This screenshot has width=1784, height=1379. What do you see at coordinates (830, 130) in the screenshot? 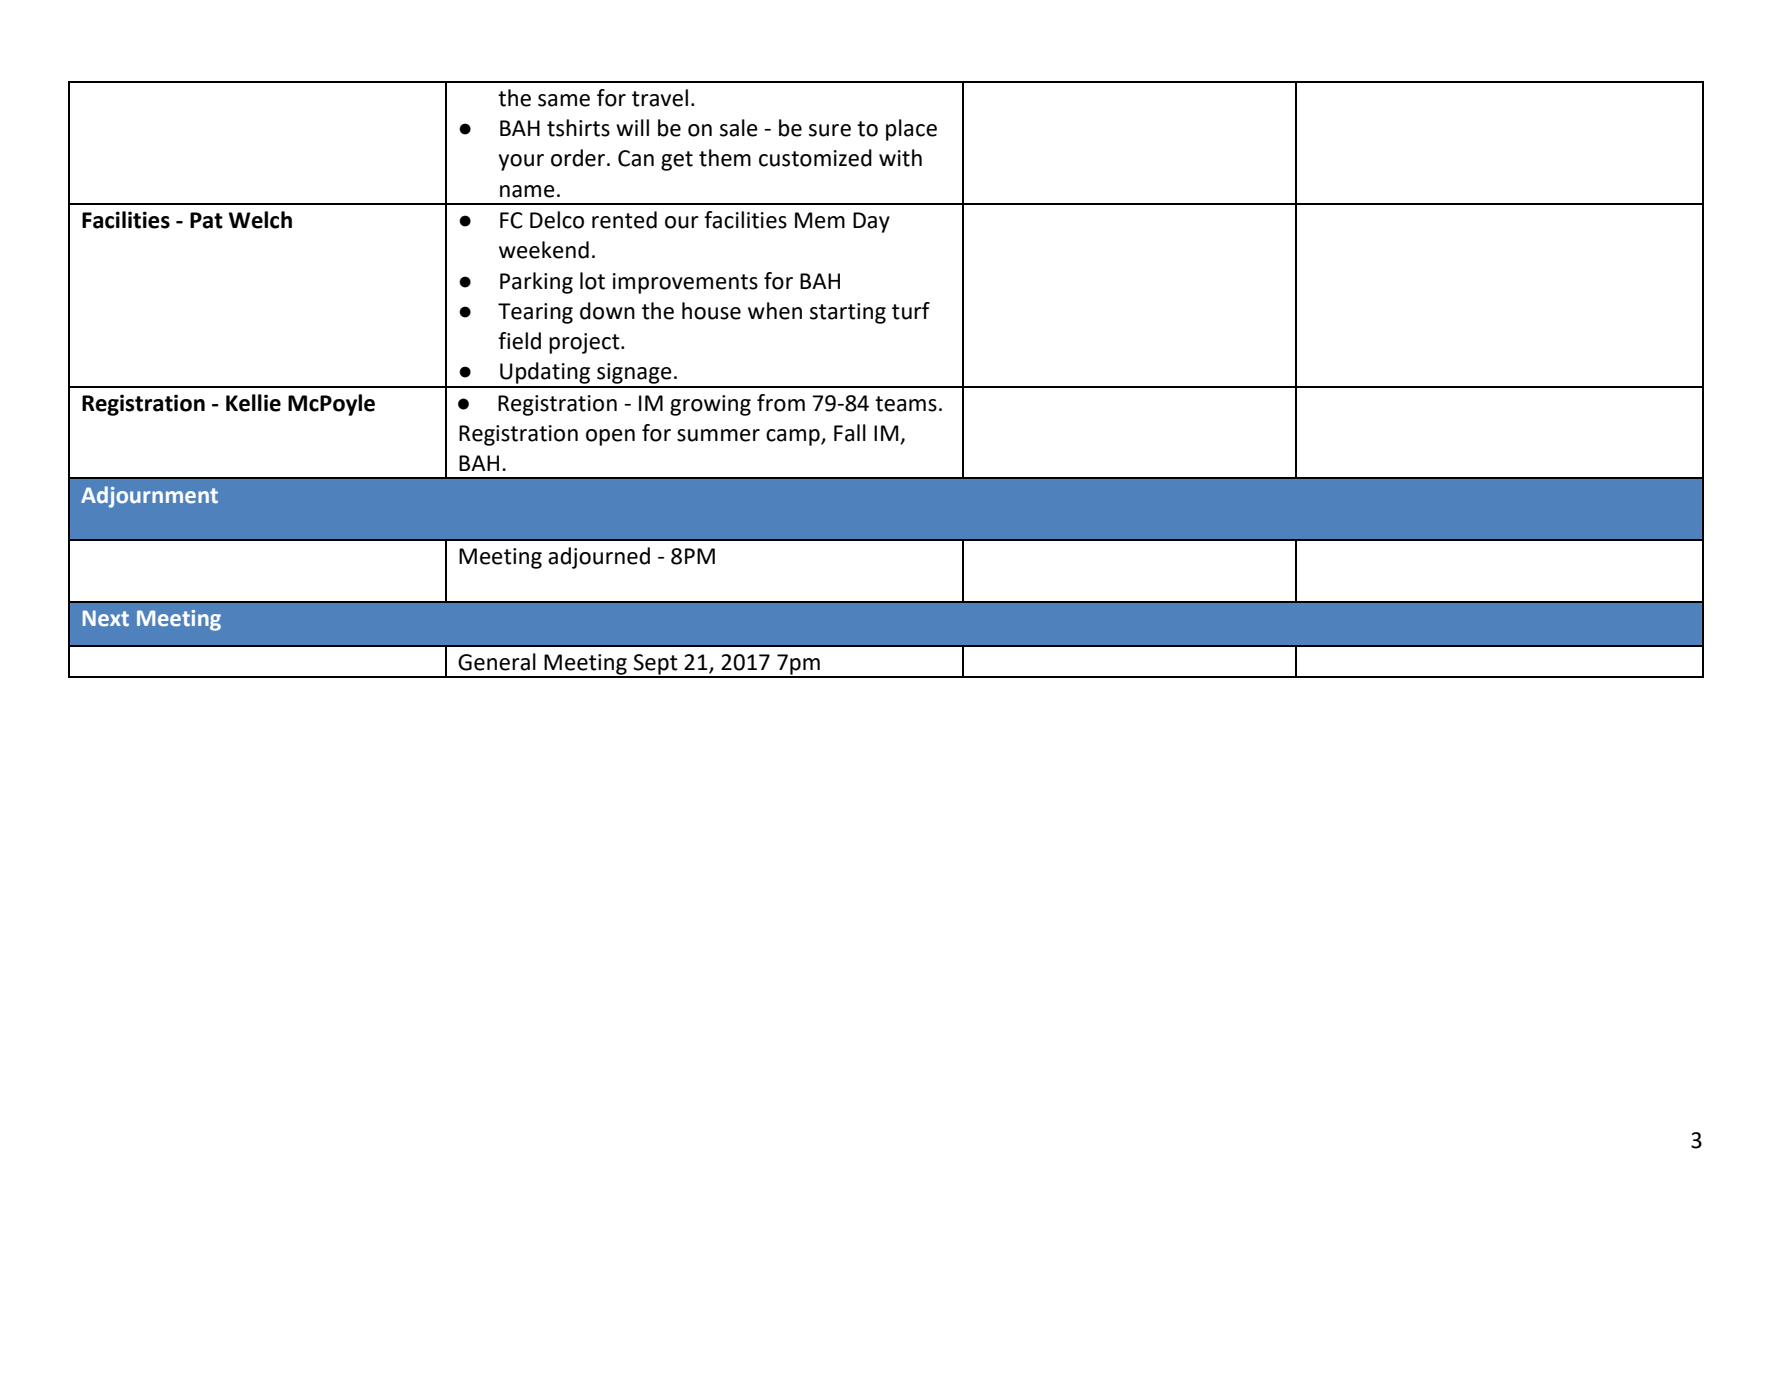
I see `sure` at bounding box center [830, 130].
